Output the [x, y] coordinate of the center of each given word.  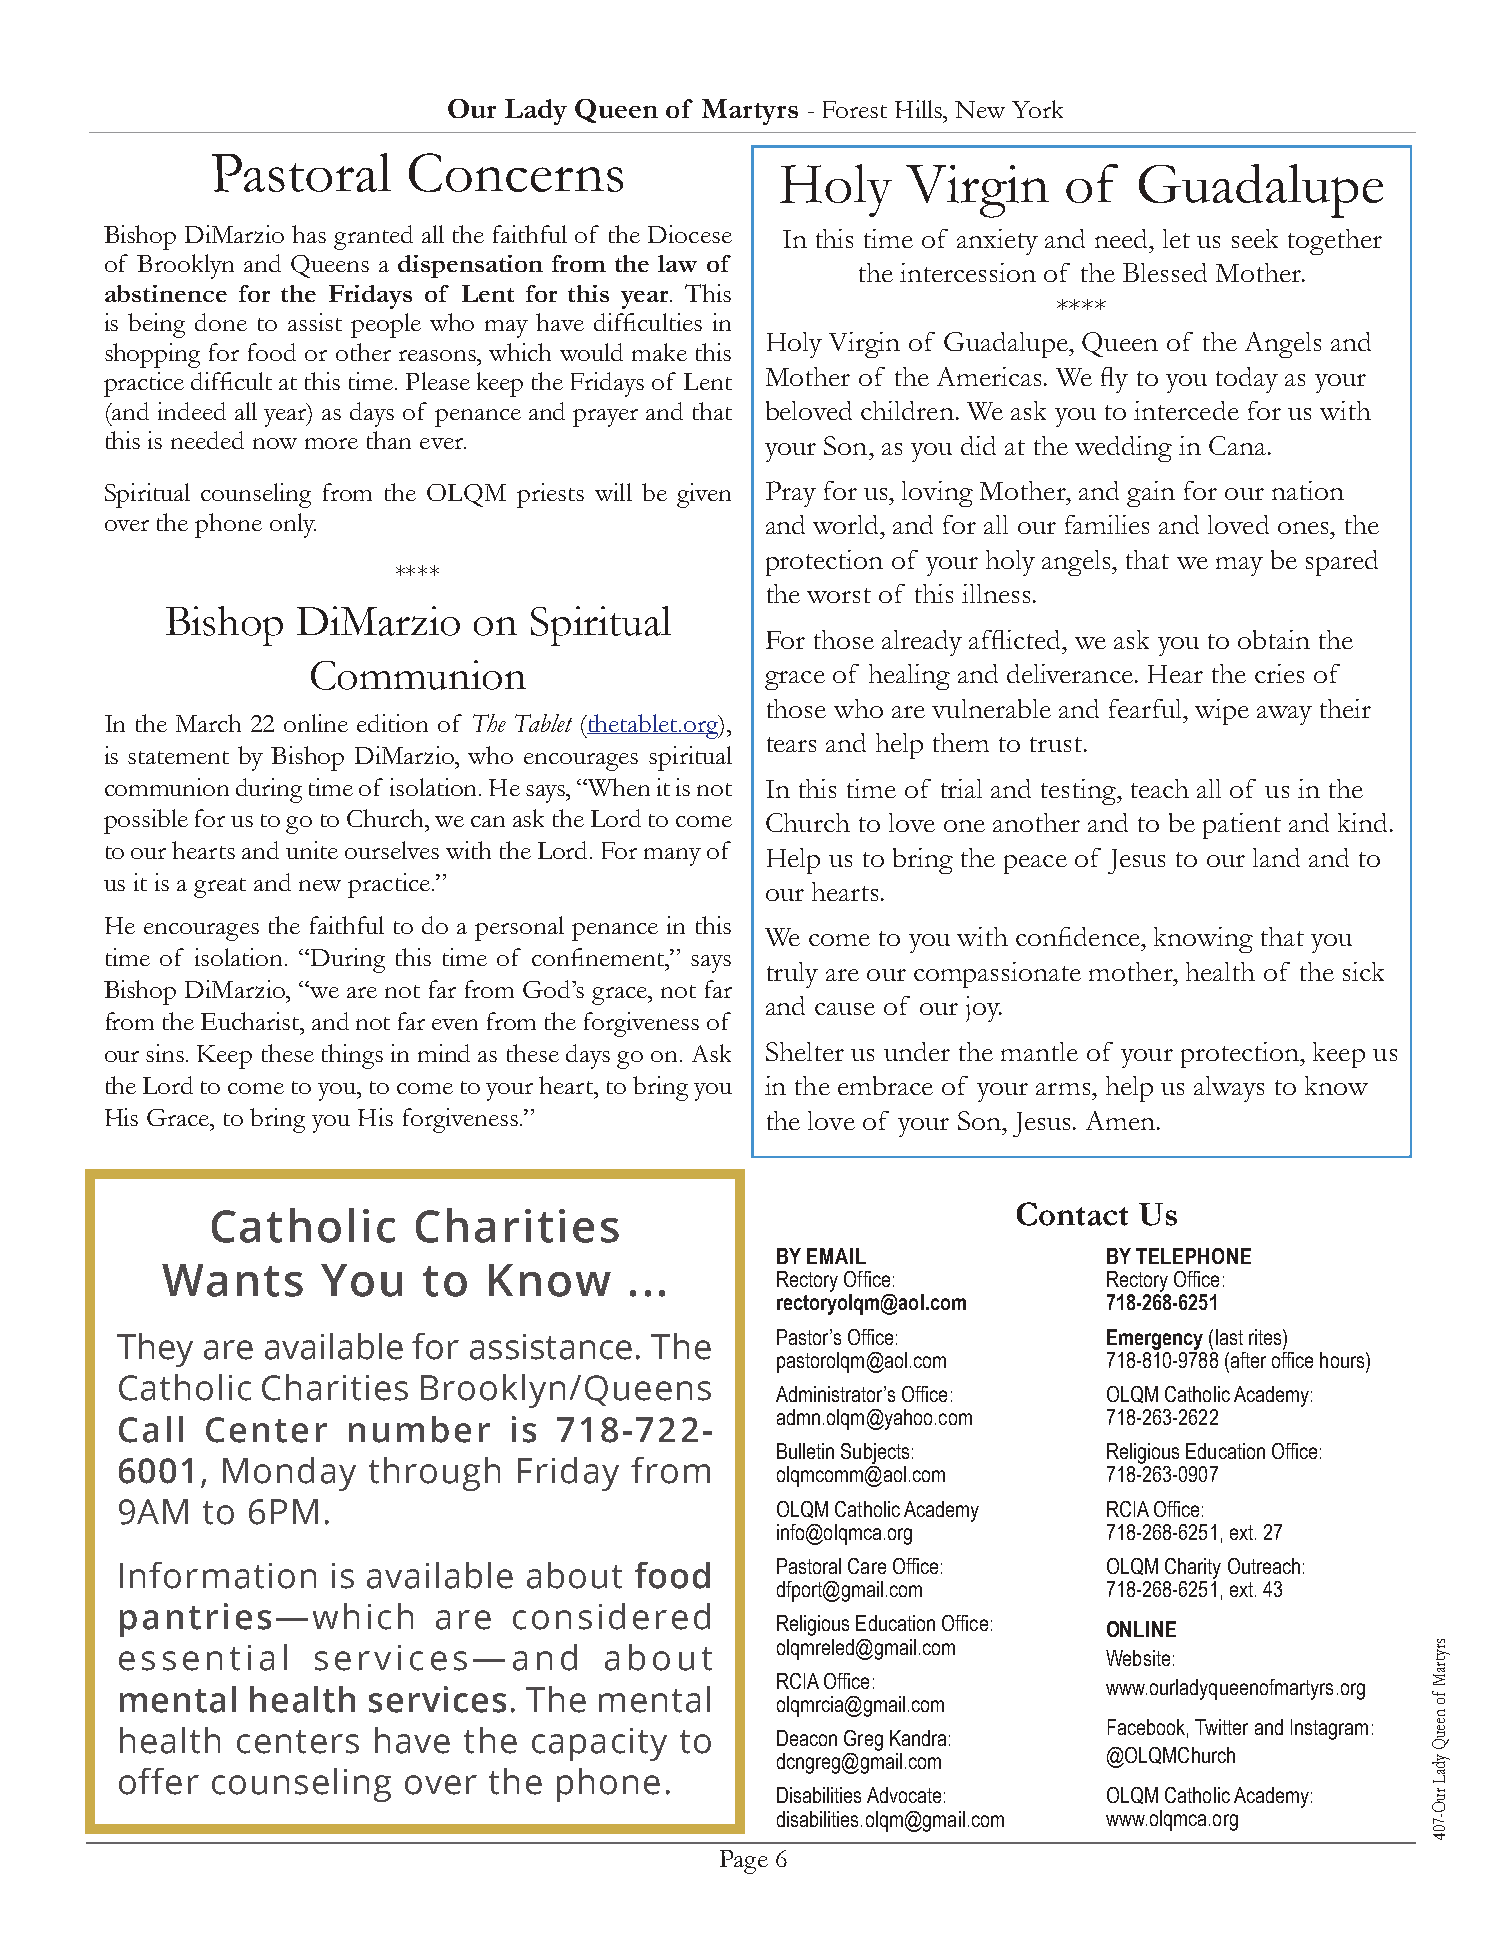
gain [1151, 494]
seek [1255, 238]
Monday [289, 1474]
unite [312, 850]
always [1229, 1089]
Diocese [690, 234]
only [293, 525]
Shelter [805, 1051]
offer [159, 1781]
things [352, 1056]
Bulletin [805, 1451]
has [309, 234]
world [847, 524]
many [672, 857]
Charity [1193, 1568]
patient [1242, 826]
